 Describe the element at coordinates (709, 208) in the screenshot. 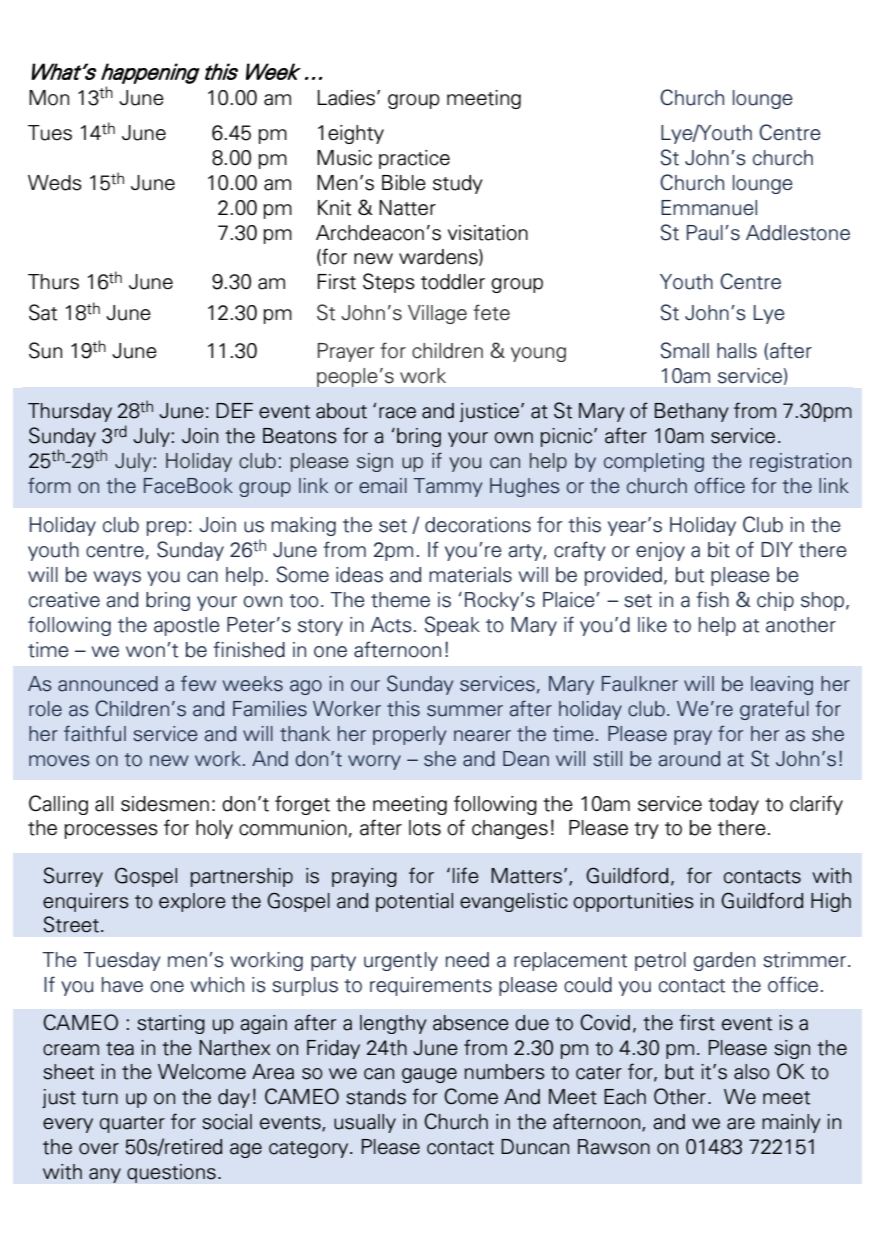

I see `Emmanuel` at that location.
